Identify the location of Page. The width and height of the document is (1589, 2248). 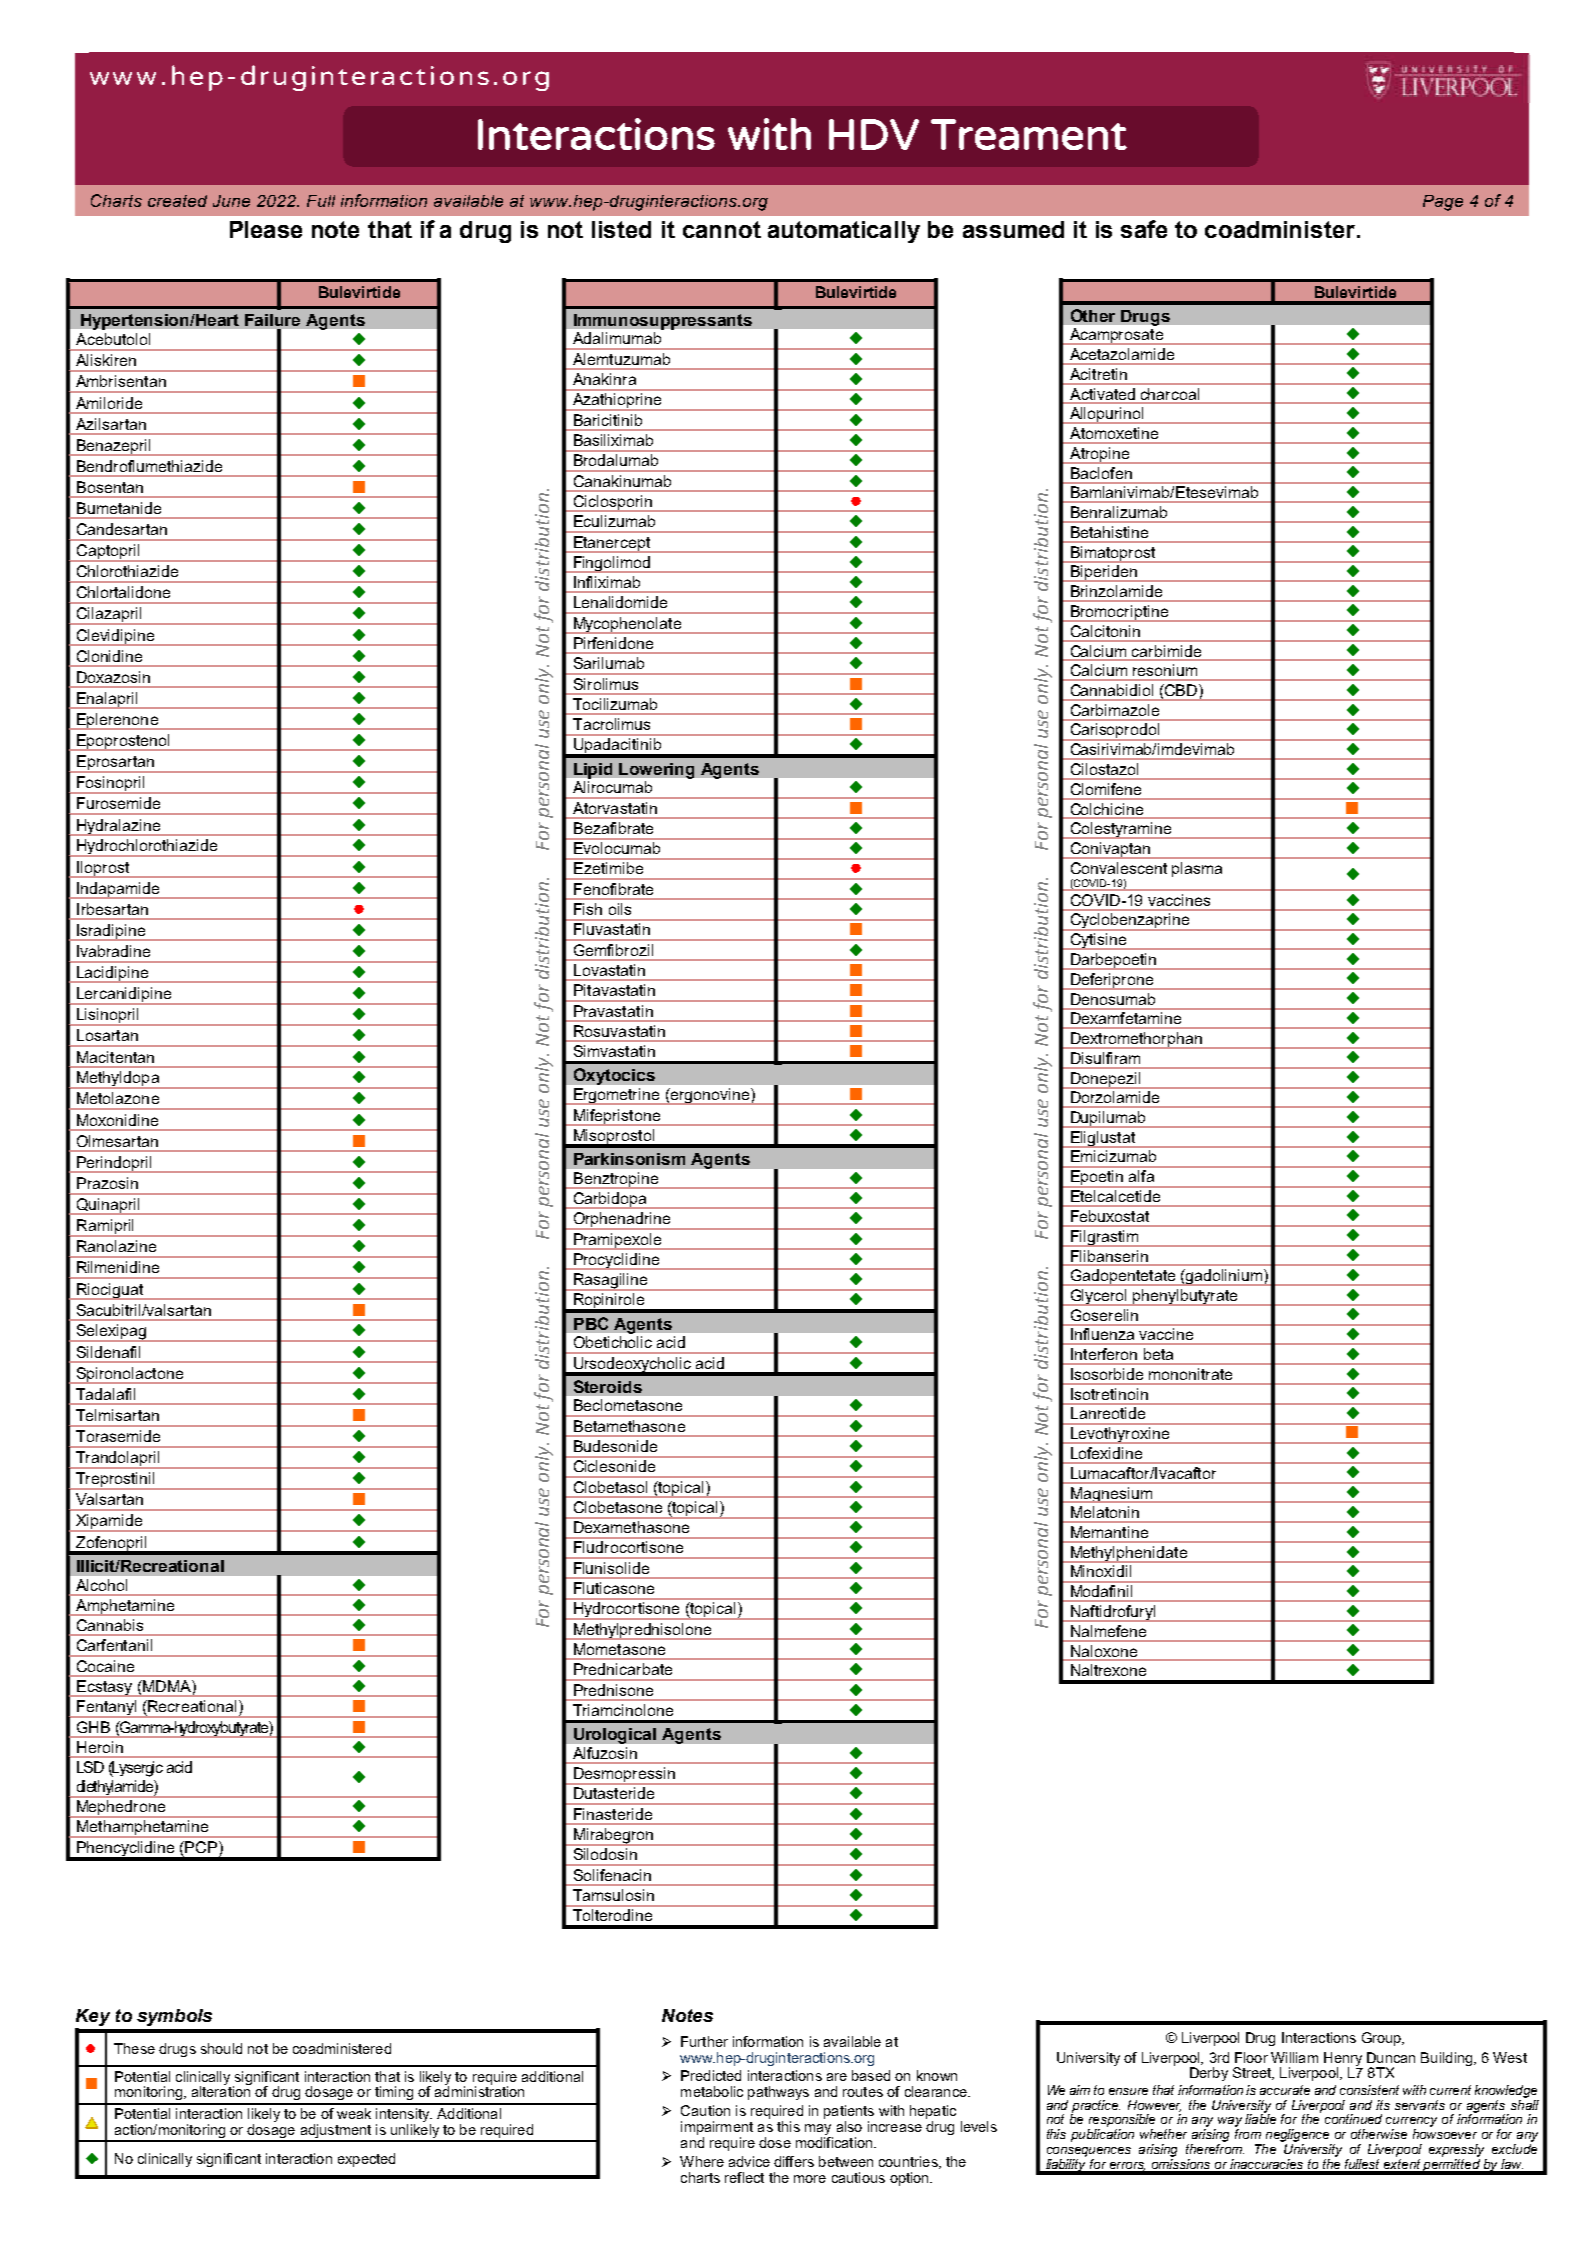
(1443, 203).
